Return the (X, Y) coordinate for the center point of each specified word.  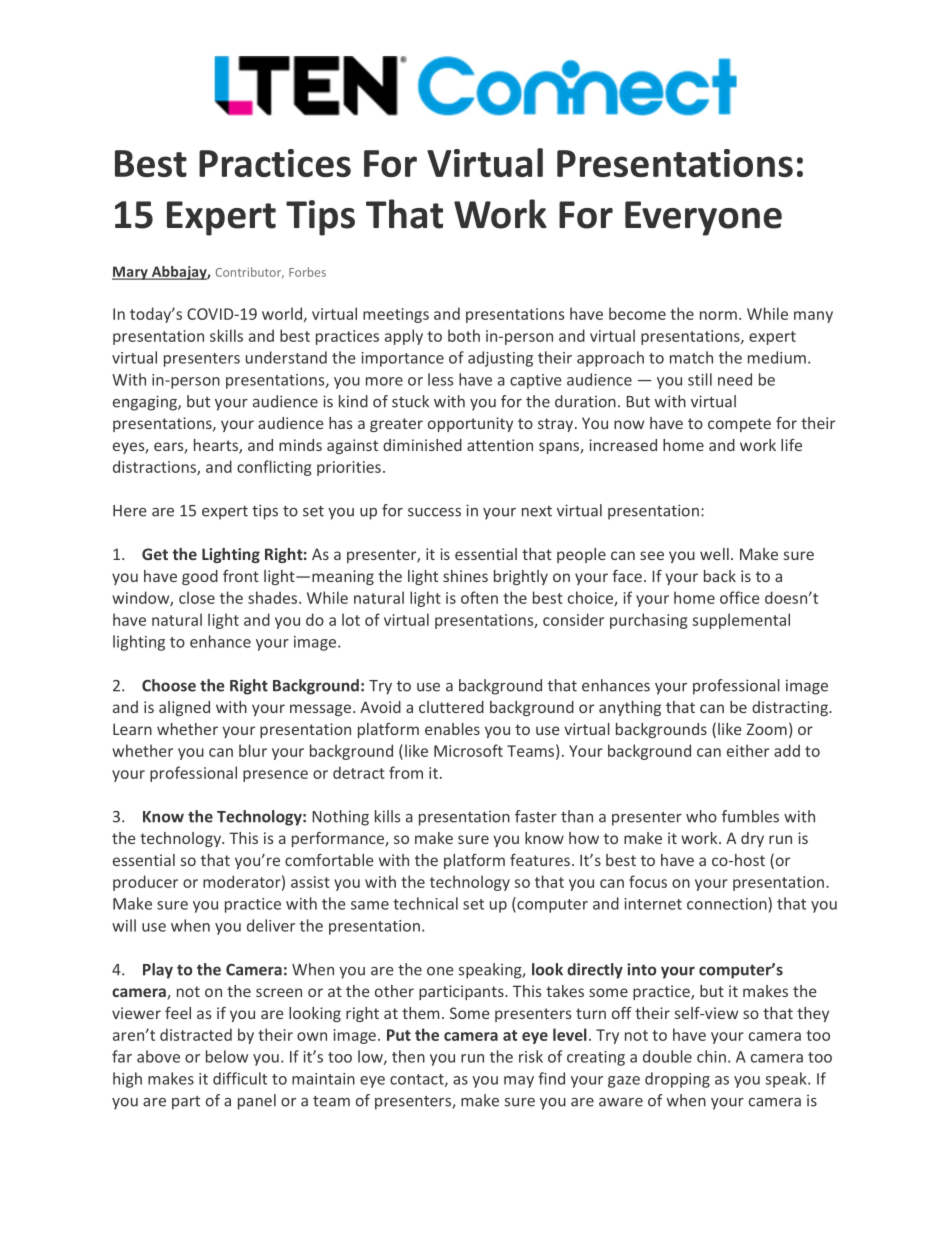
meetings (396, 315)
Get (155, 554)
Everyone (703, 218)
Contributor (250, 273)
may (519, 1082)
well (714, 554)
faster (536, 816)
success (434, 512)
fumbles (750, 816)
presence (275, 776)
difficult (240, 1078)
